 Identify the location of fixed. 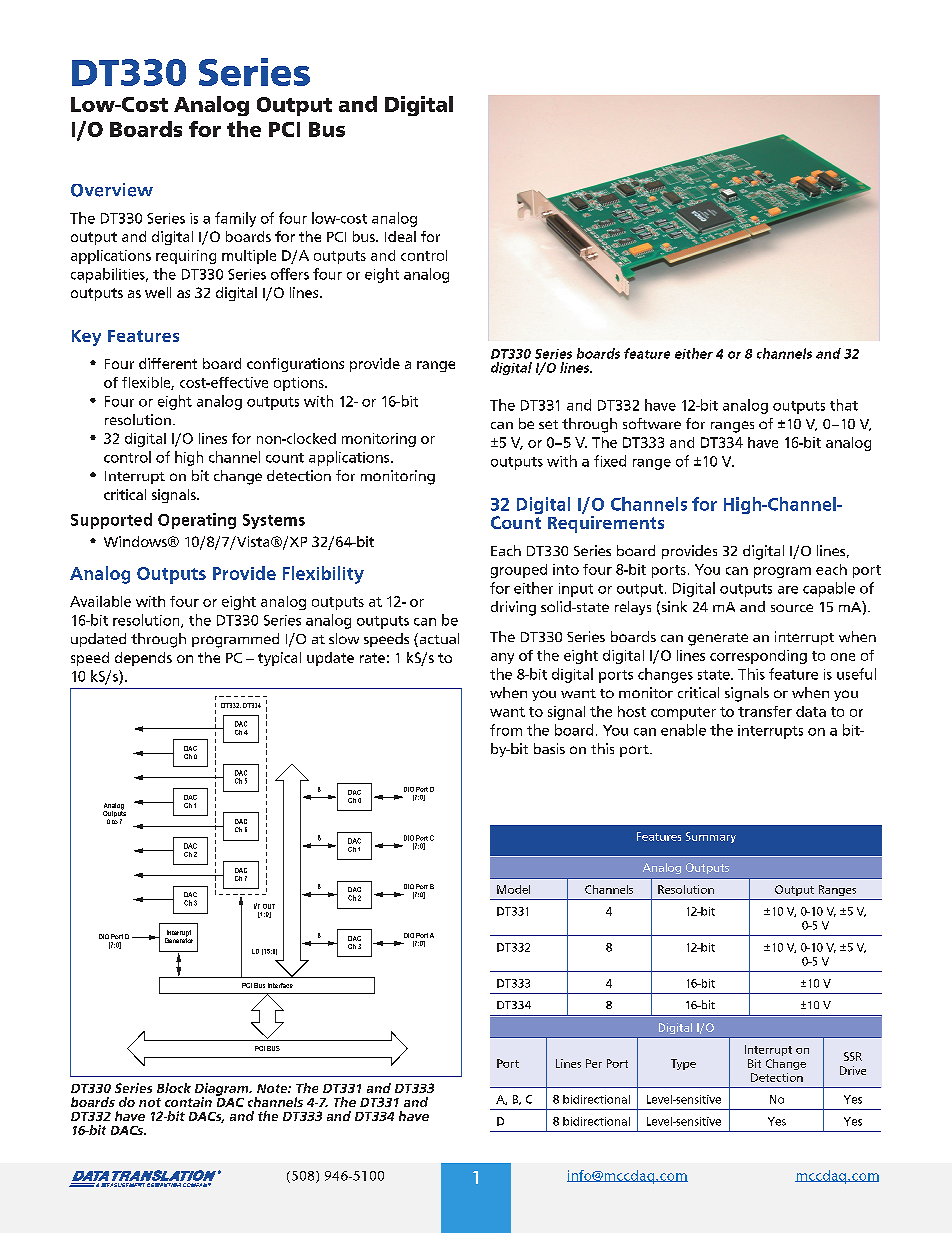
(610, 461).
